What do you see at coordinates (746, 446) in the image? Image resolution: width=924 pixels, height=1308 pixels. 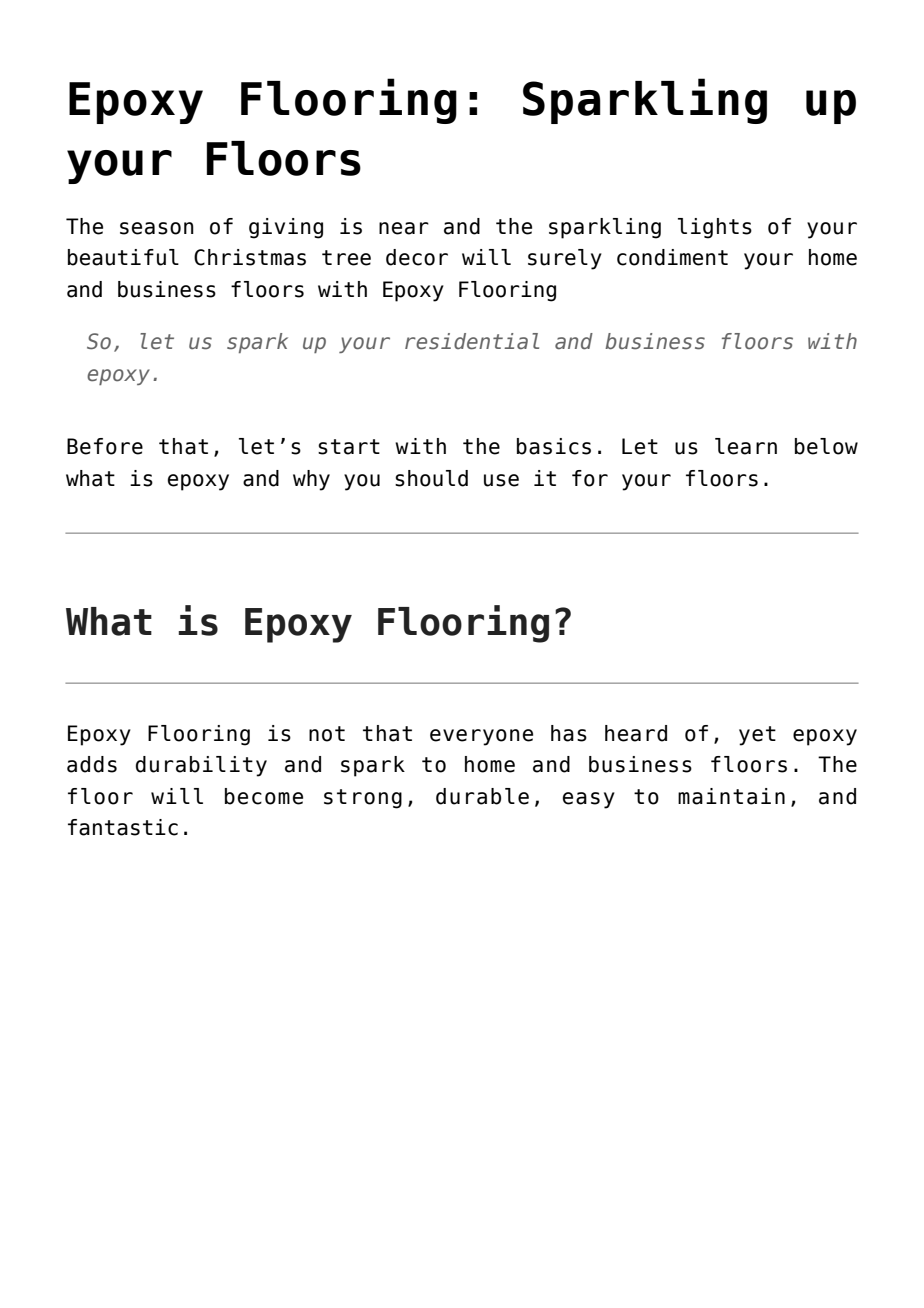 I see `learn` at bounding box center [746, 446].
